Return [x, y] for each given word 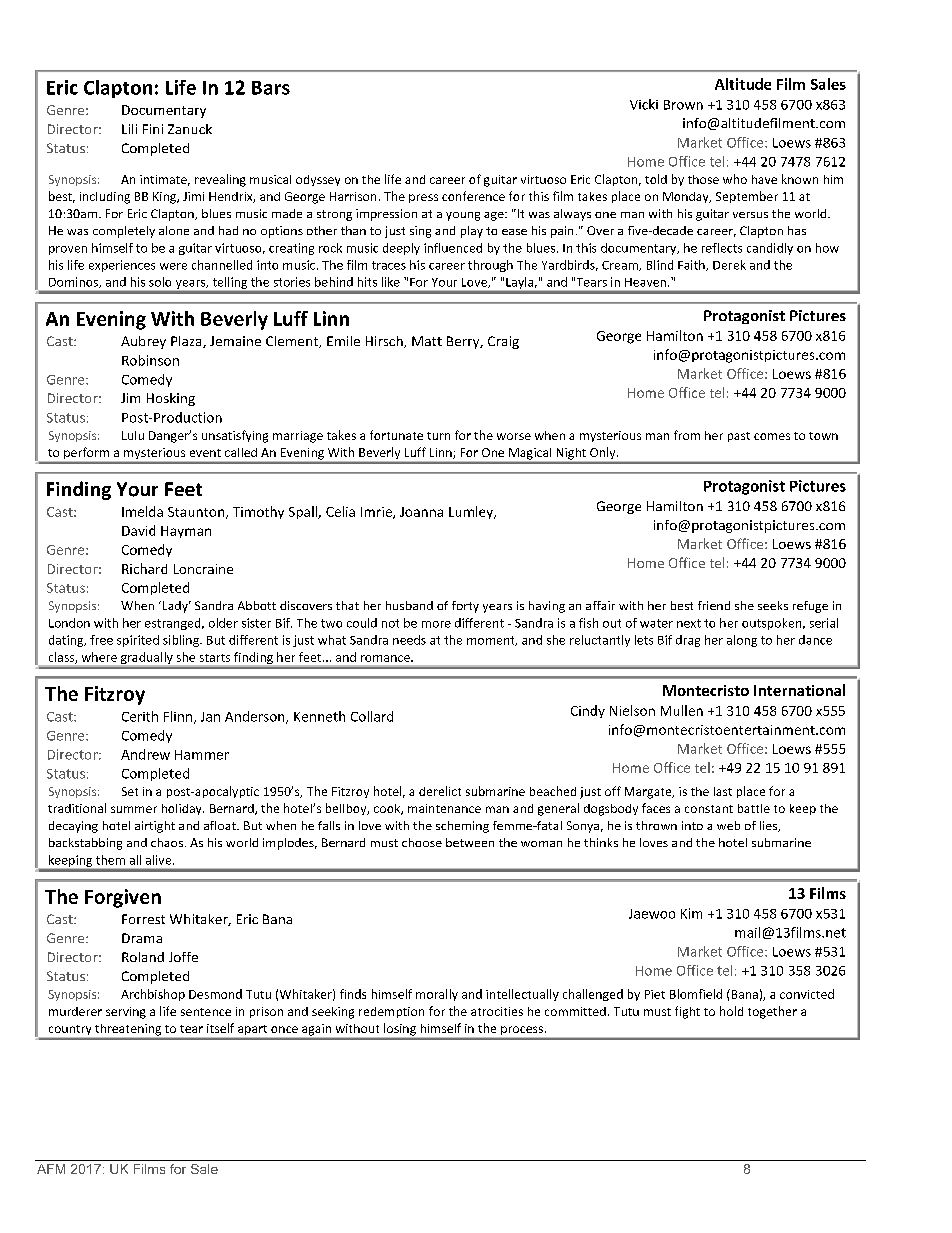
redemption [391, 1012]
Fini [153, 129]
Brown [683, 105]
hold [731, 1011]
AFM [51, 1169]
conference [473, 196]
